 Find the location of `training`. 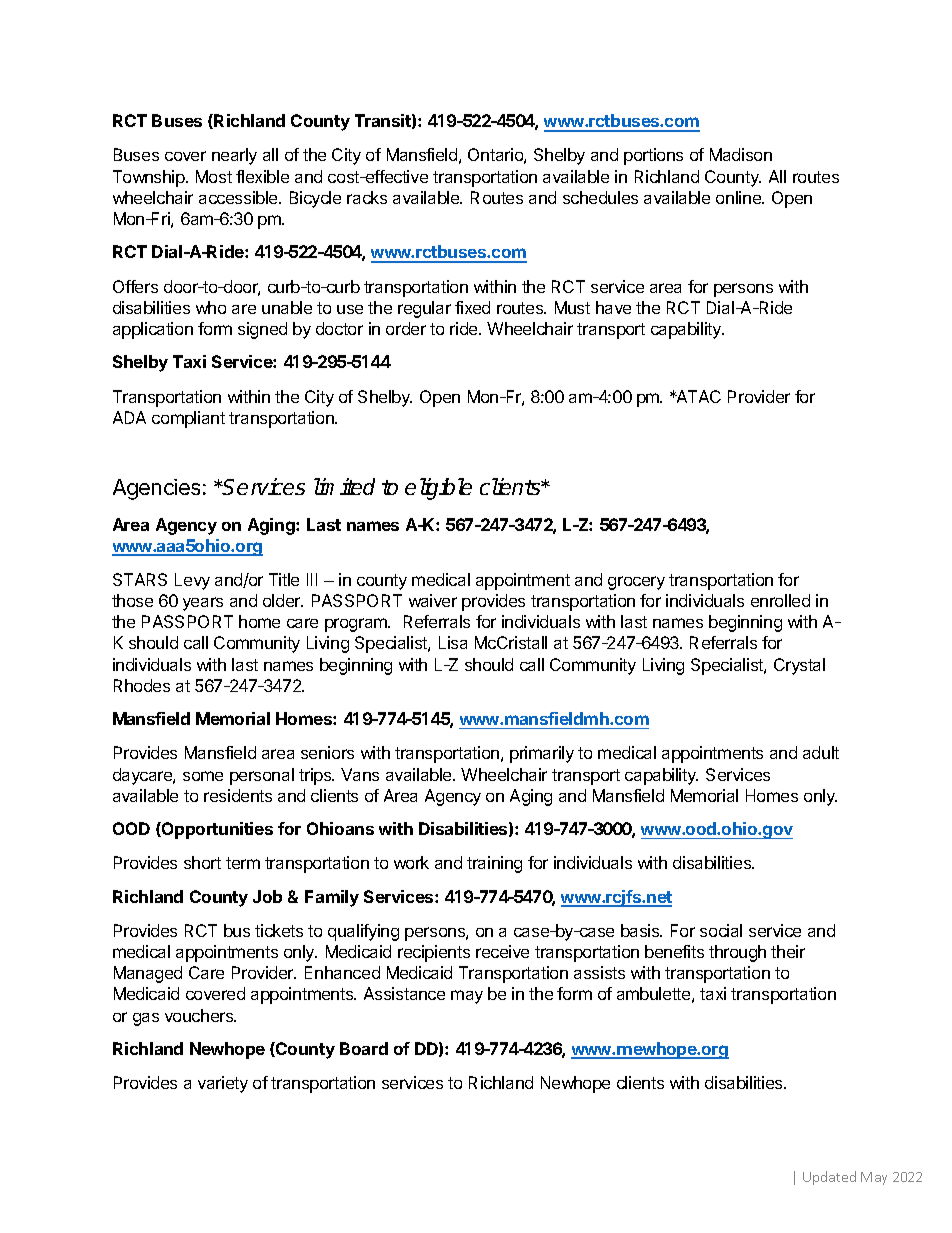

training is located at coordinates (494, 864).
